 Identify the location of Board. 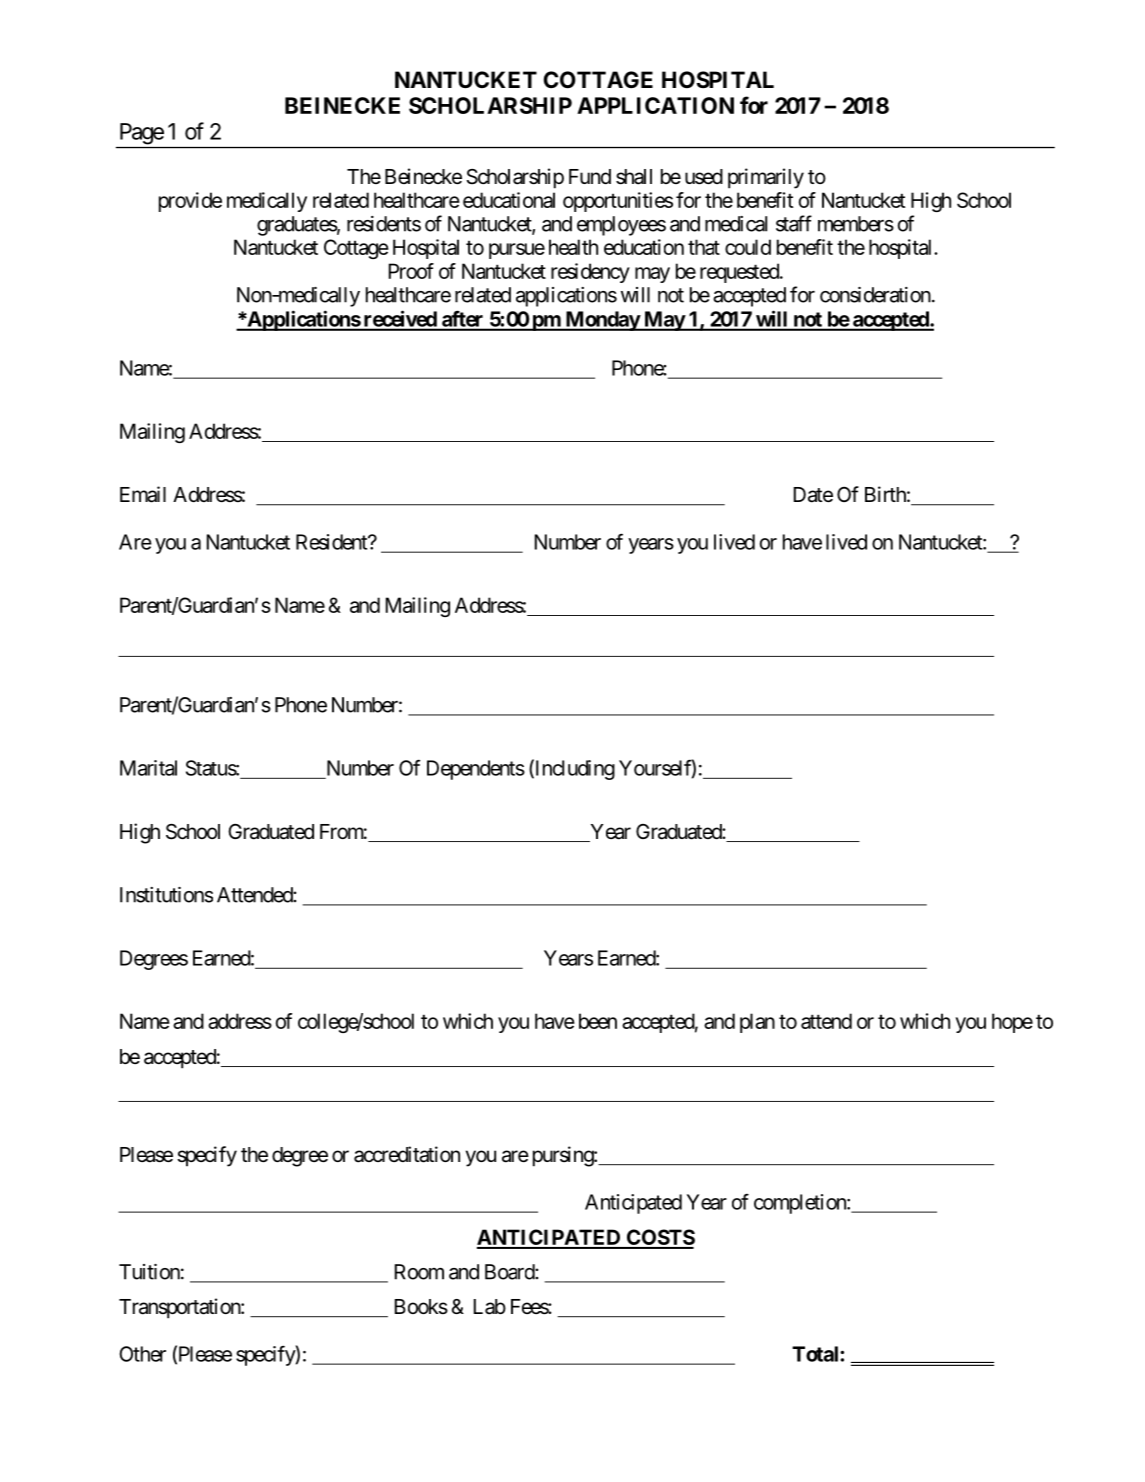
(510, 1272).
